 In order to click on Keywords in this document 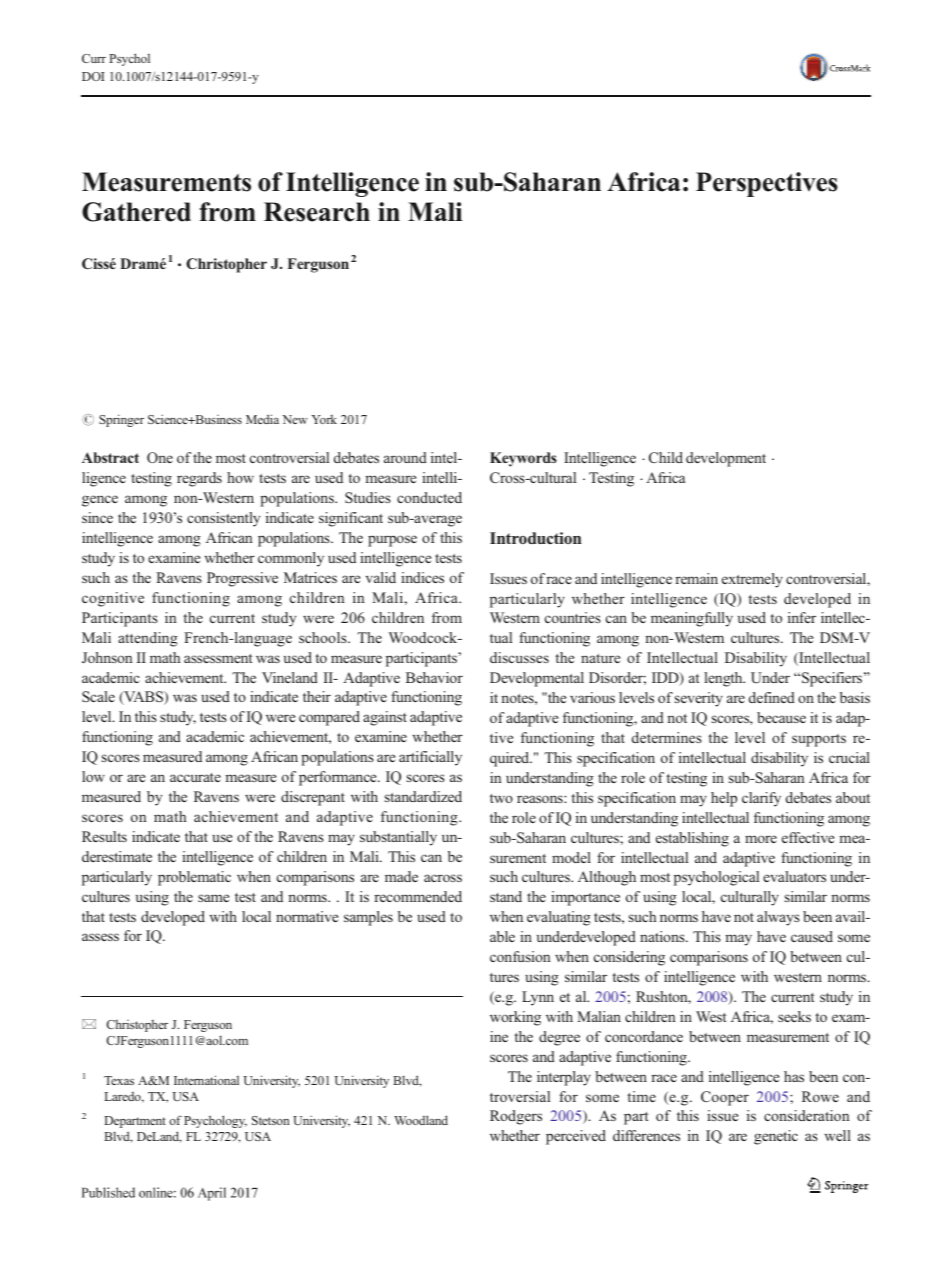, I will do `click(523, 459)`.
